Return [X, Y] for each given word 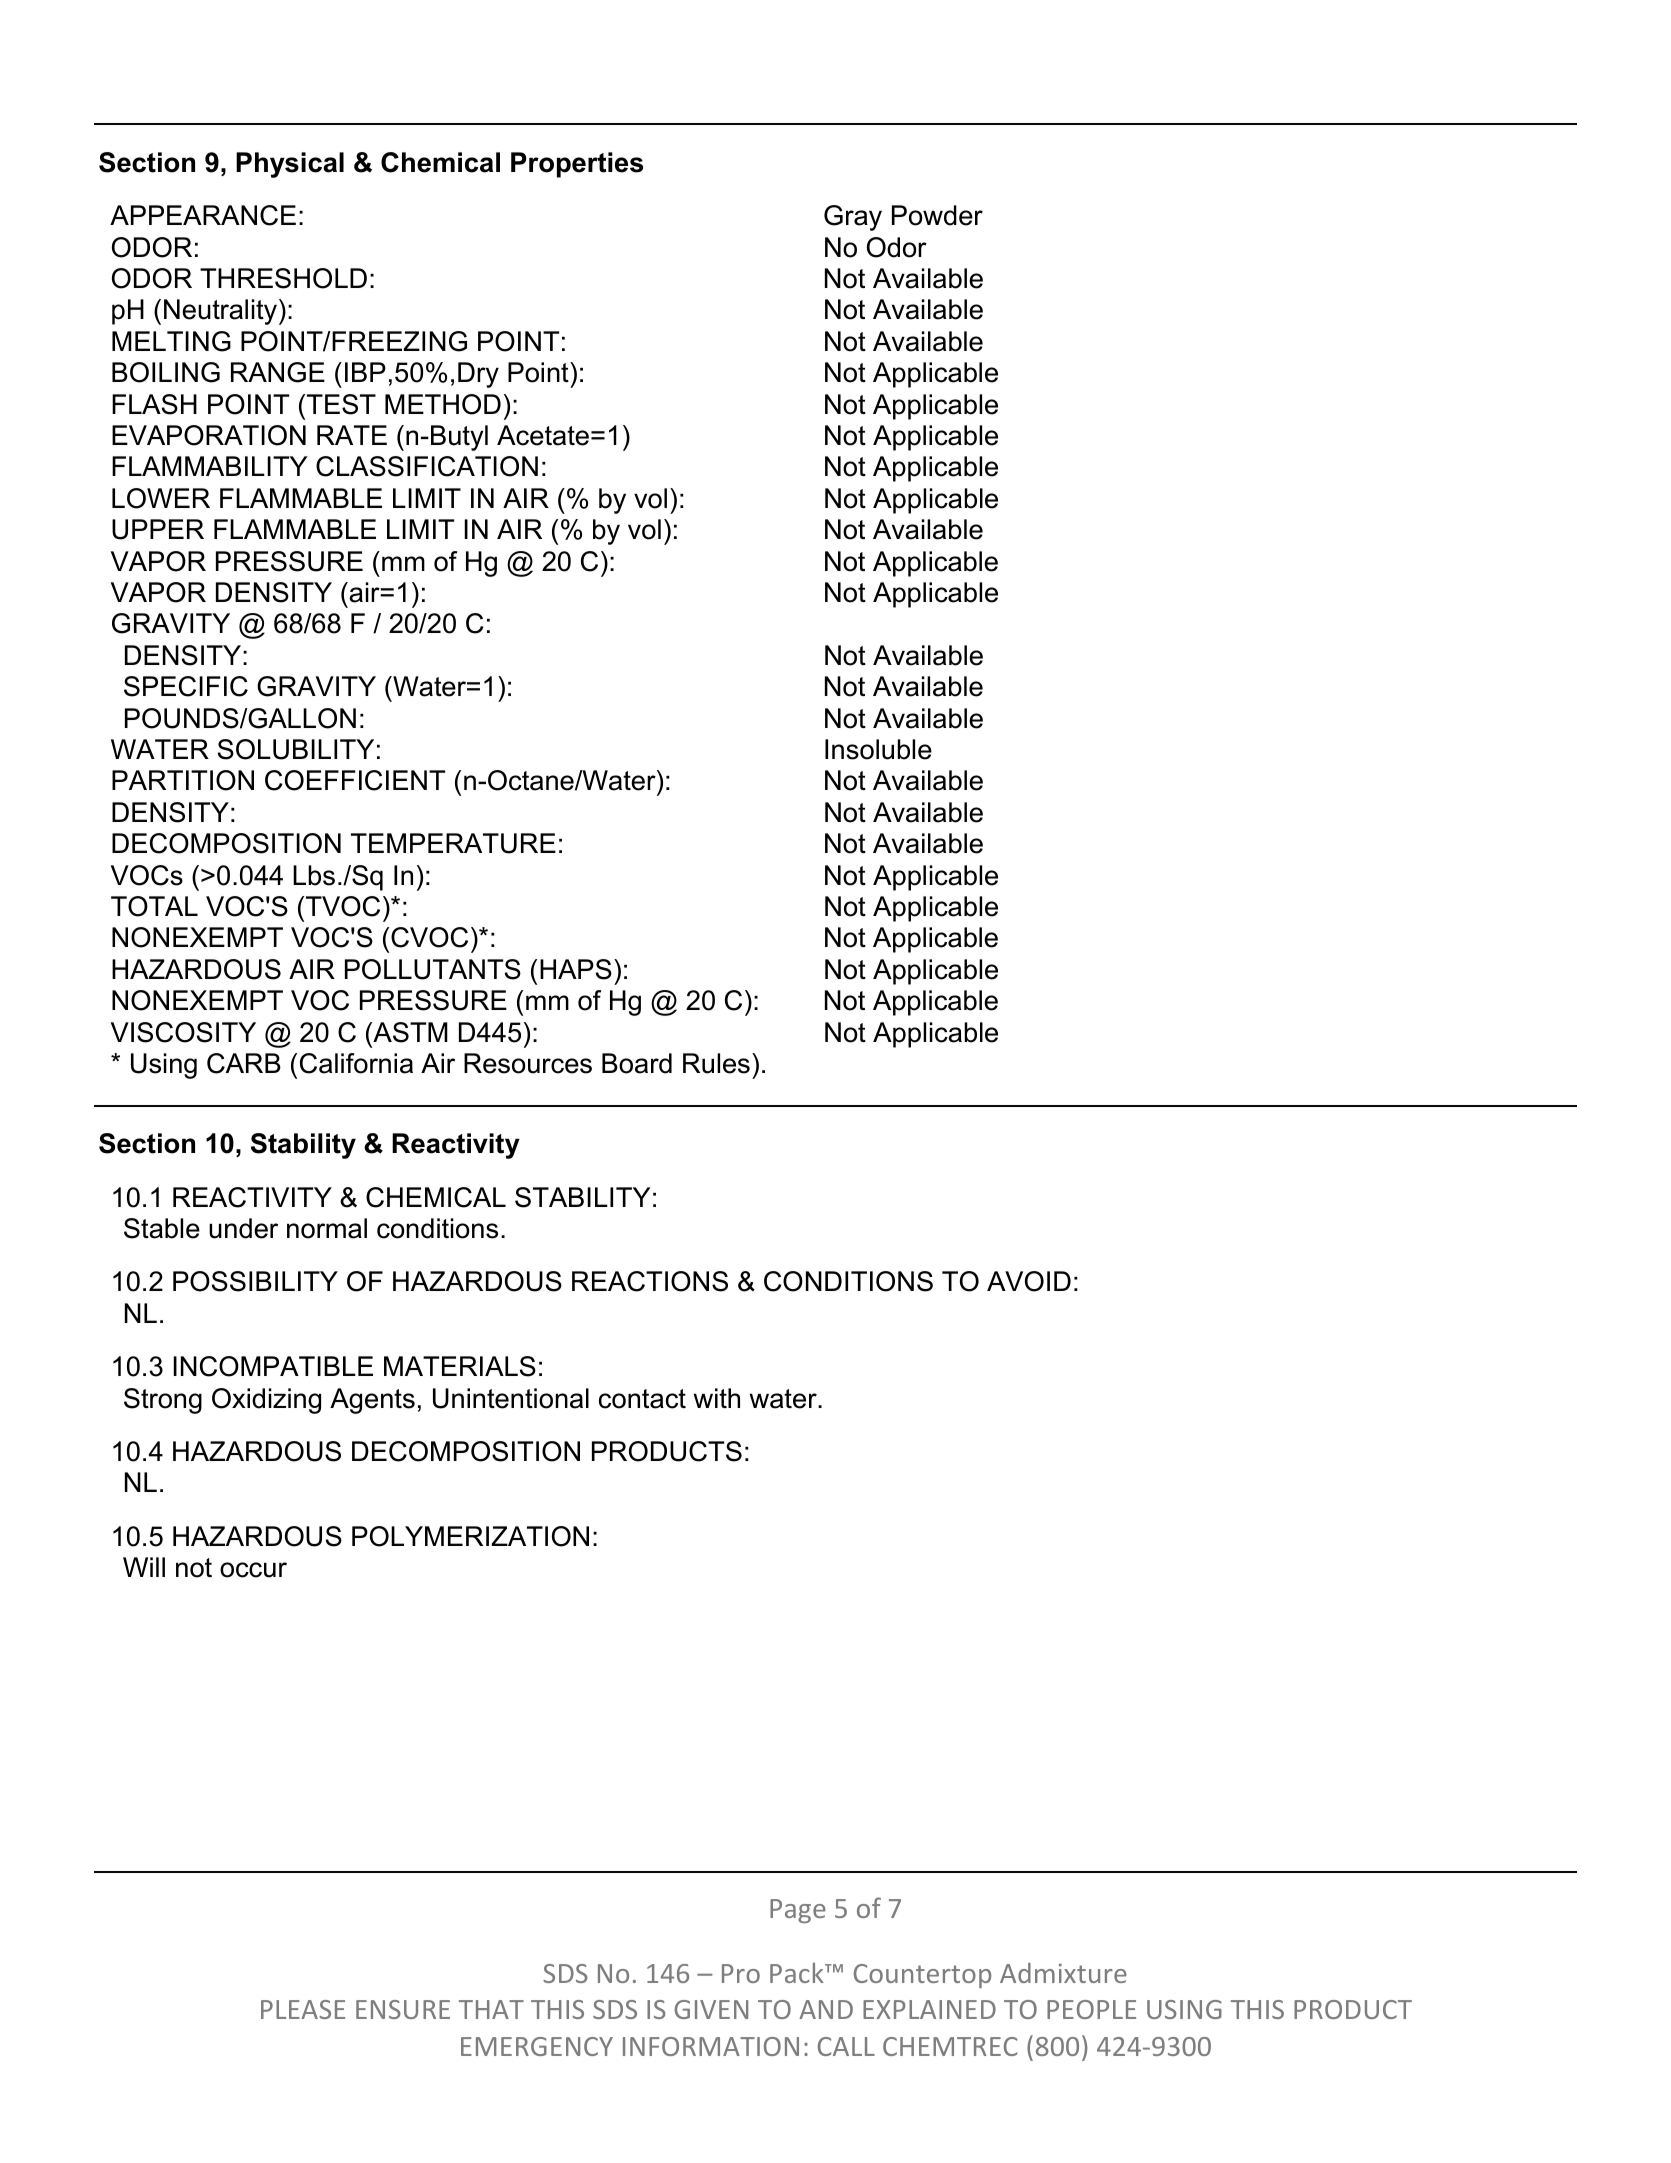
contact [642, 1399]
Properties [577, 165]
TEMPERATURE [453, 843]
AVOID [1029, 1281]
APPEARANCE [203, 215]
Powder [937, 215]
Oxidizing [266, 1401]
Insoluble [878, 749]
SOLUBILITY [296, 749]
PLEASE [303, 2009]
